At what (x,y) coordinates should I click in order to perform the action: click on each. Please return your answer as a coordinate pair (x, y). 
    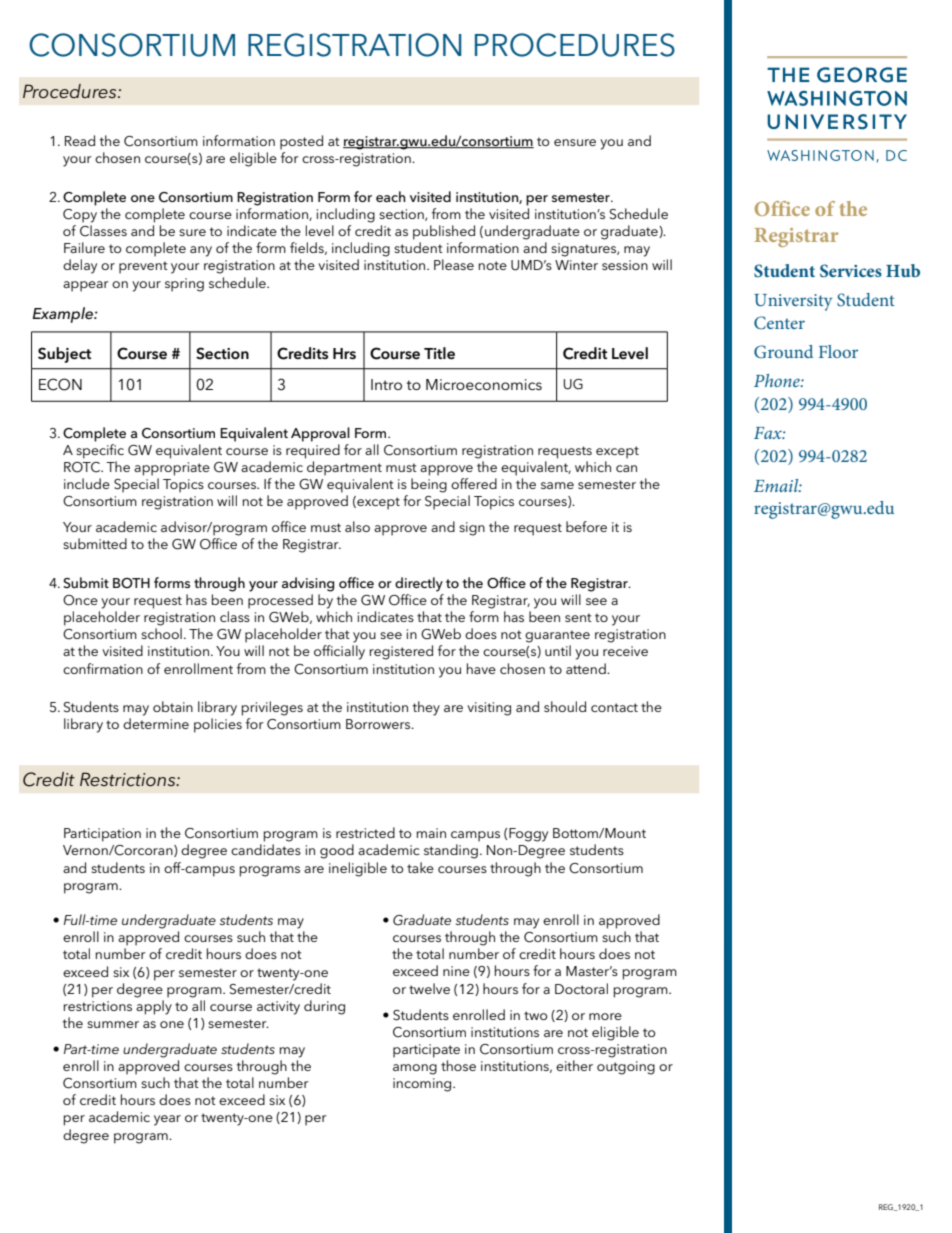
    Looking at the image, I should click on (391, 196).
